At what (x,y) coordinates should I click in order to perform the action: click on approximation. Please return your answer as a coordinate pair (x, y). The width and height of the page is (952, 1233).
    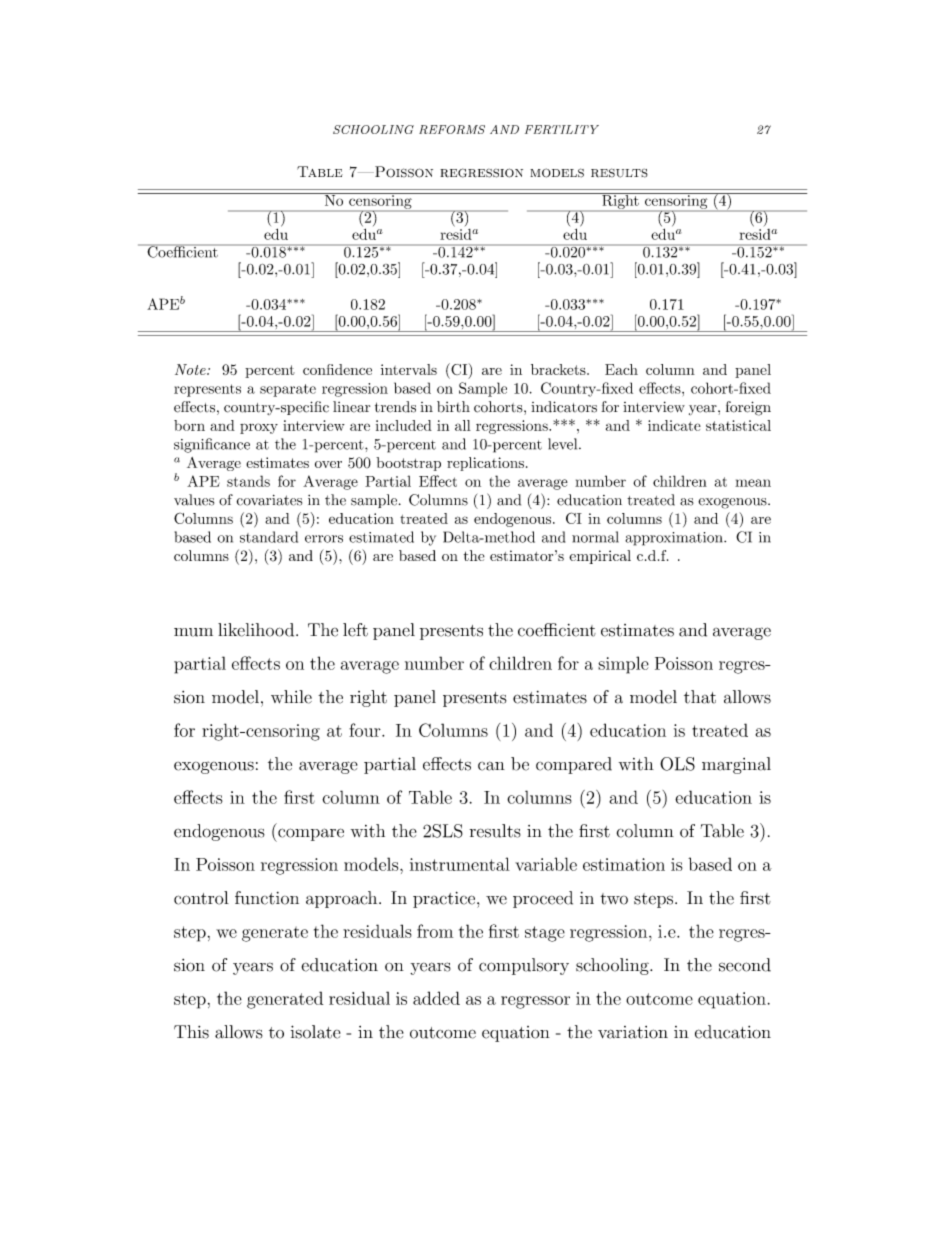
    Looking at the image, I should click on (675, 539).
